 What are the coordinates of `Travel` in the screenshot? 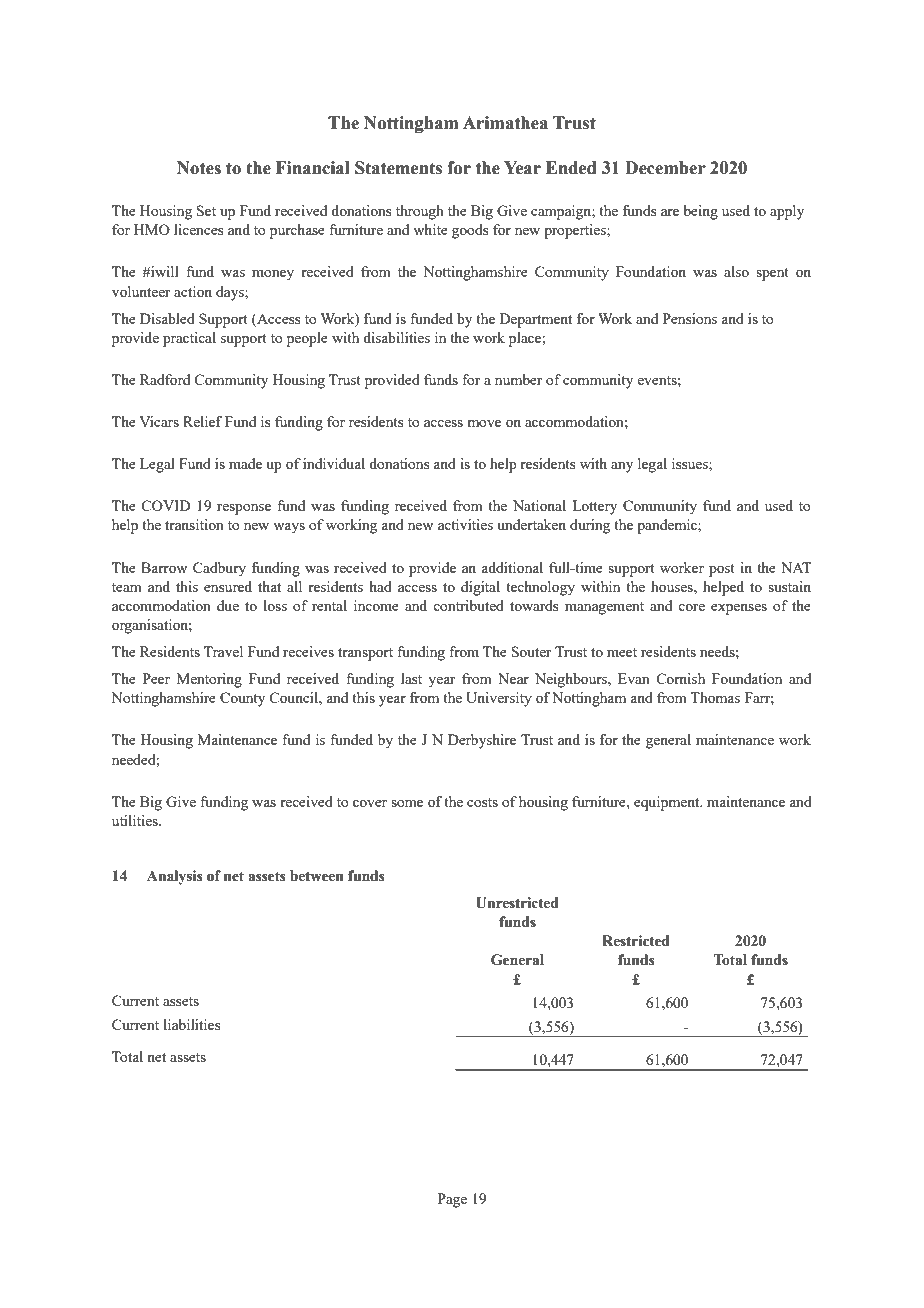 It's located at (223, 651).
